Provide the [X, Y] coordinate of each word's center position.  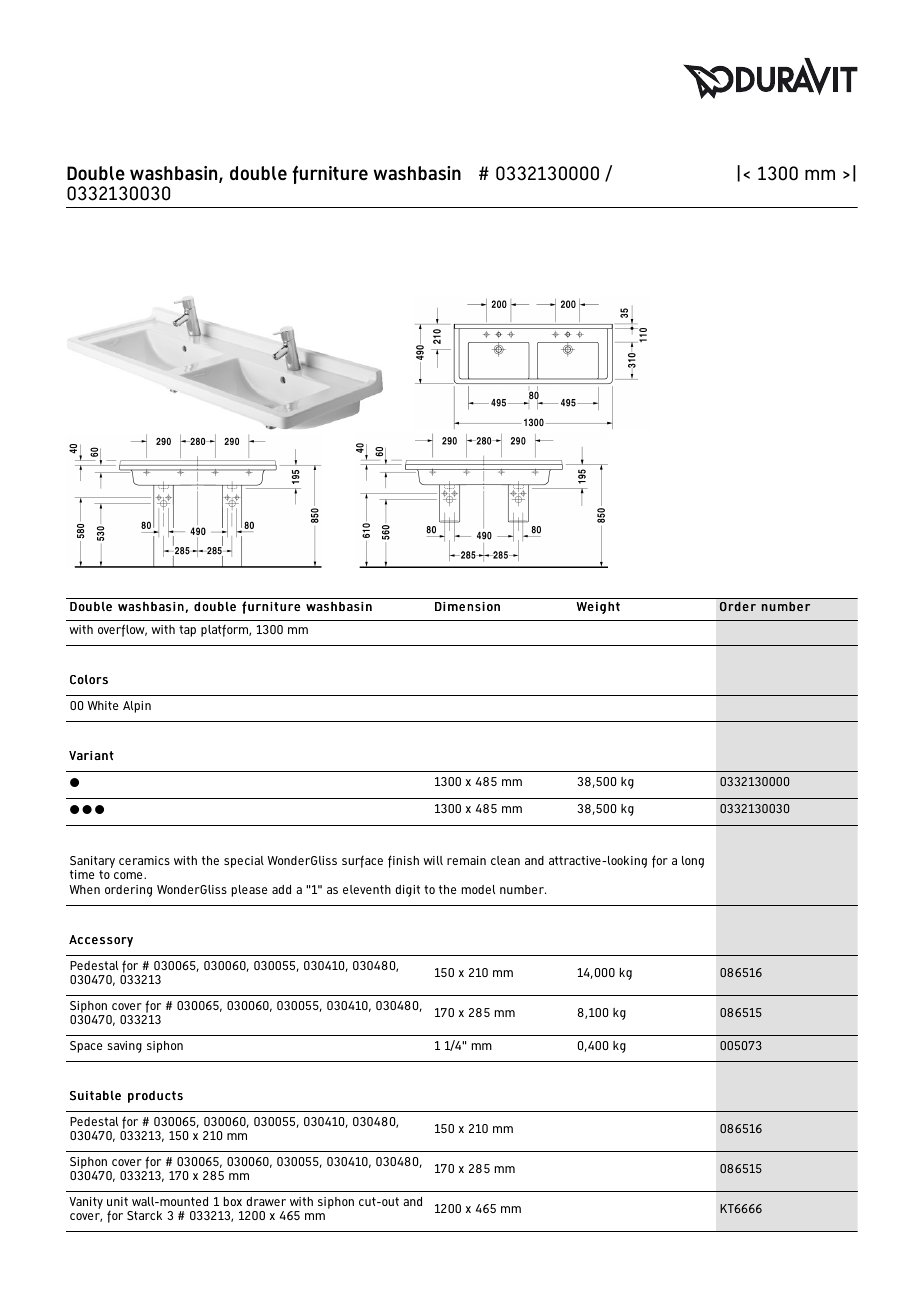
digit [407, 891]
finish [403, 861]
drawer [266, 1201]
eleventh [367, 889]
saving [124, 1047]
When [84, 889]
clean [505, 860]
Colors [89, 679]
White [102, 705]
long [693, 862]
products [155, 1096]
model [478, 889]
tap [187, 631]
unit [117, 1201]
